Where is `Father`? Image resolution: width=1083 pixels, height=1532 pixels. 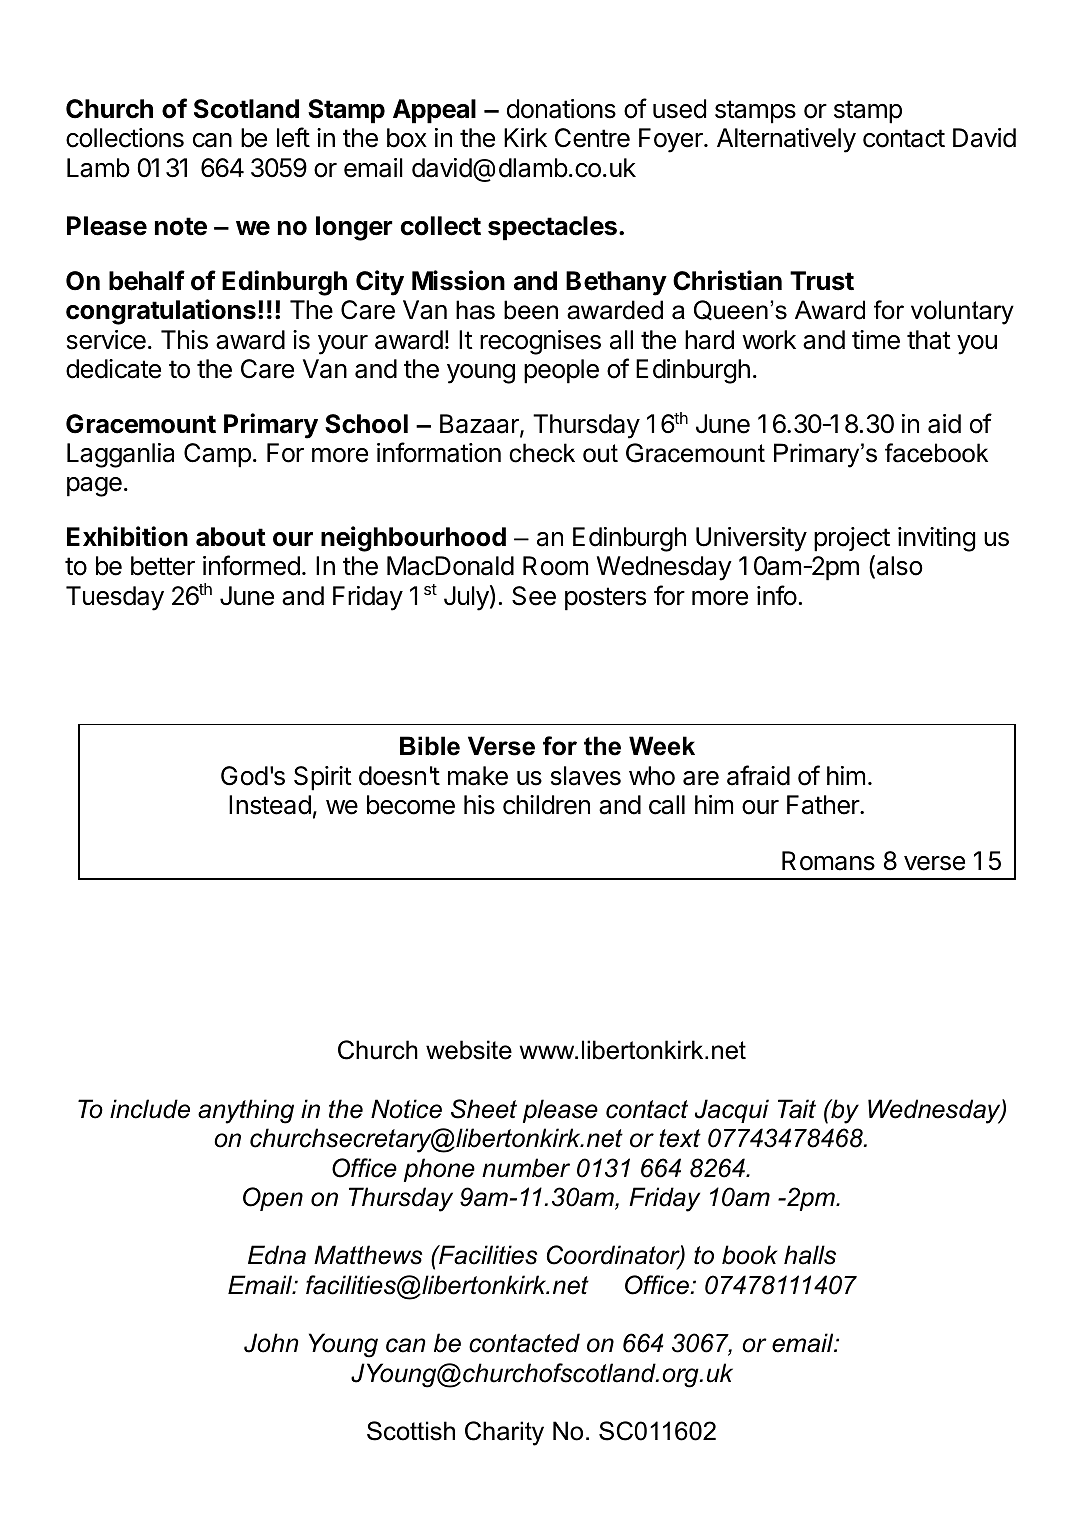
Father is located at coordinates (824, 805).
